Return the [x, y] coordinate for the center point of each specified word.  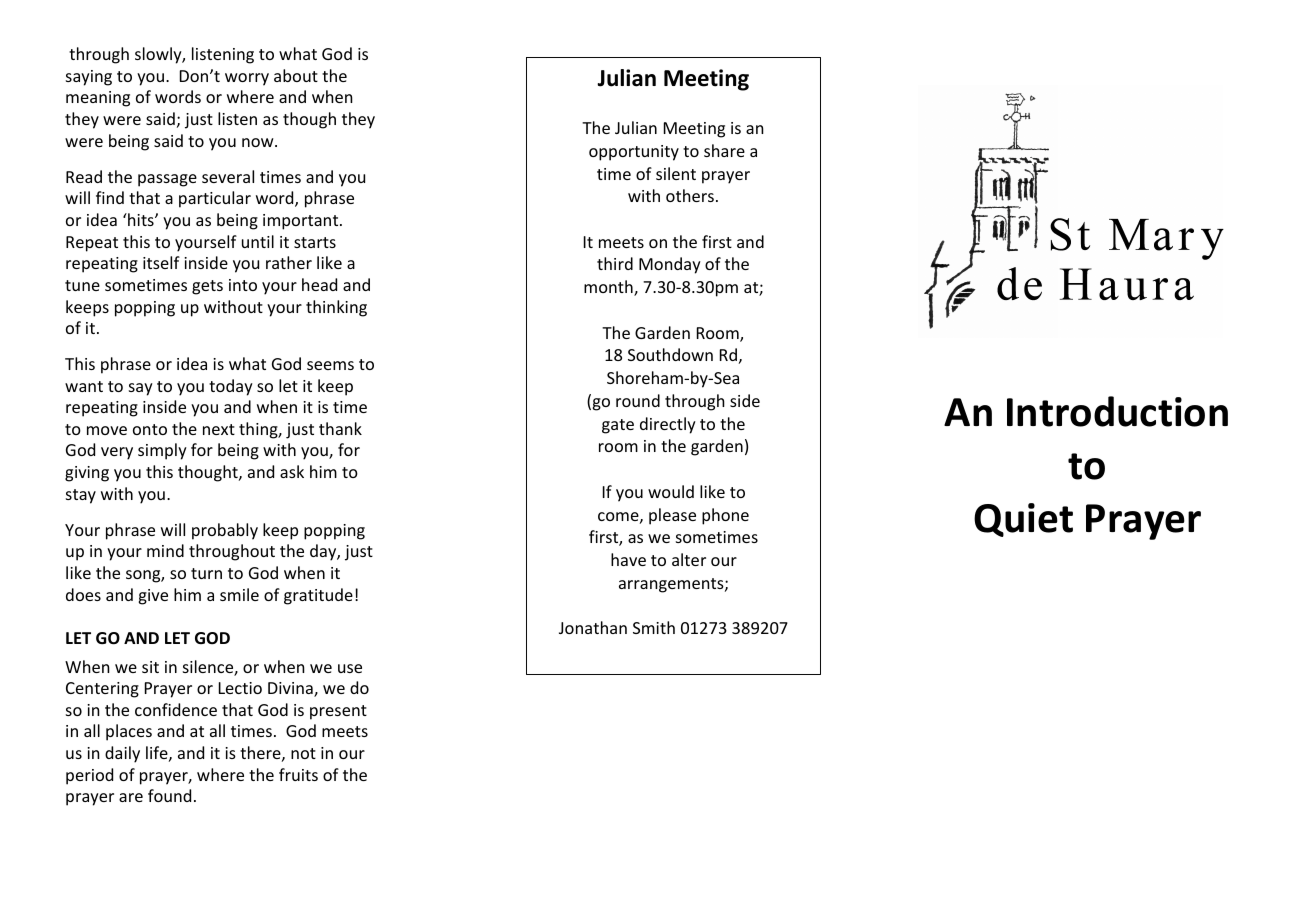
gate [618, 426]
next [219, 429]
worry [247, 79]
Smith [654, 627]
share [724, 150]
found [169, 795]
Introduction [1117, 411]
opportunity [634, 153]
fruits [298, 774]
